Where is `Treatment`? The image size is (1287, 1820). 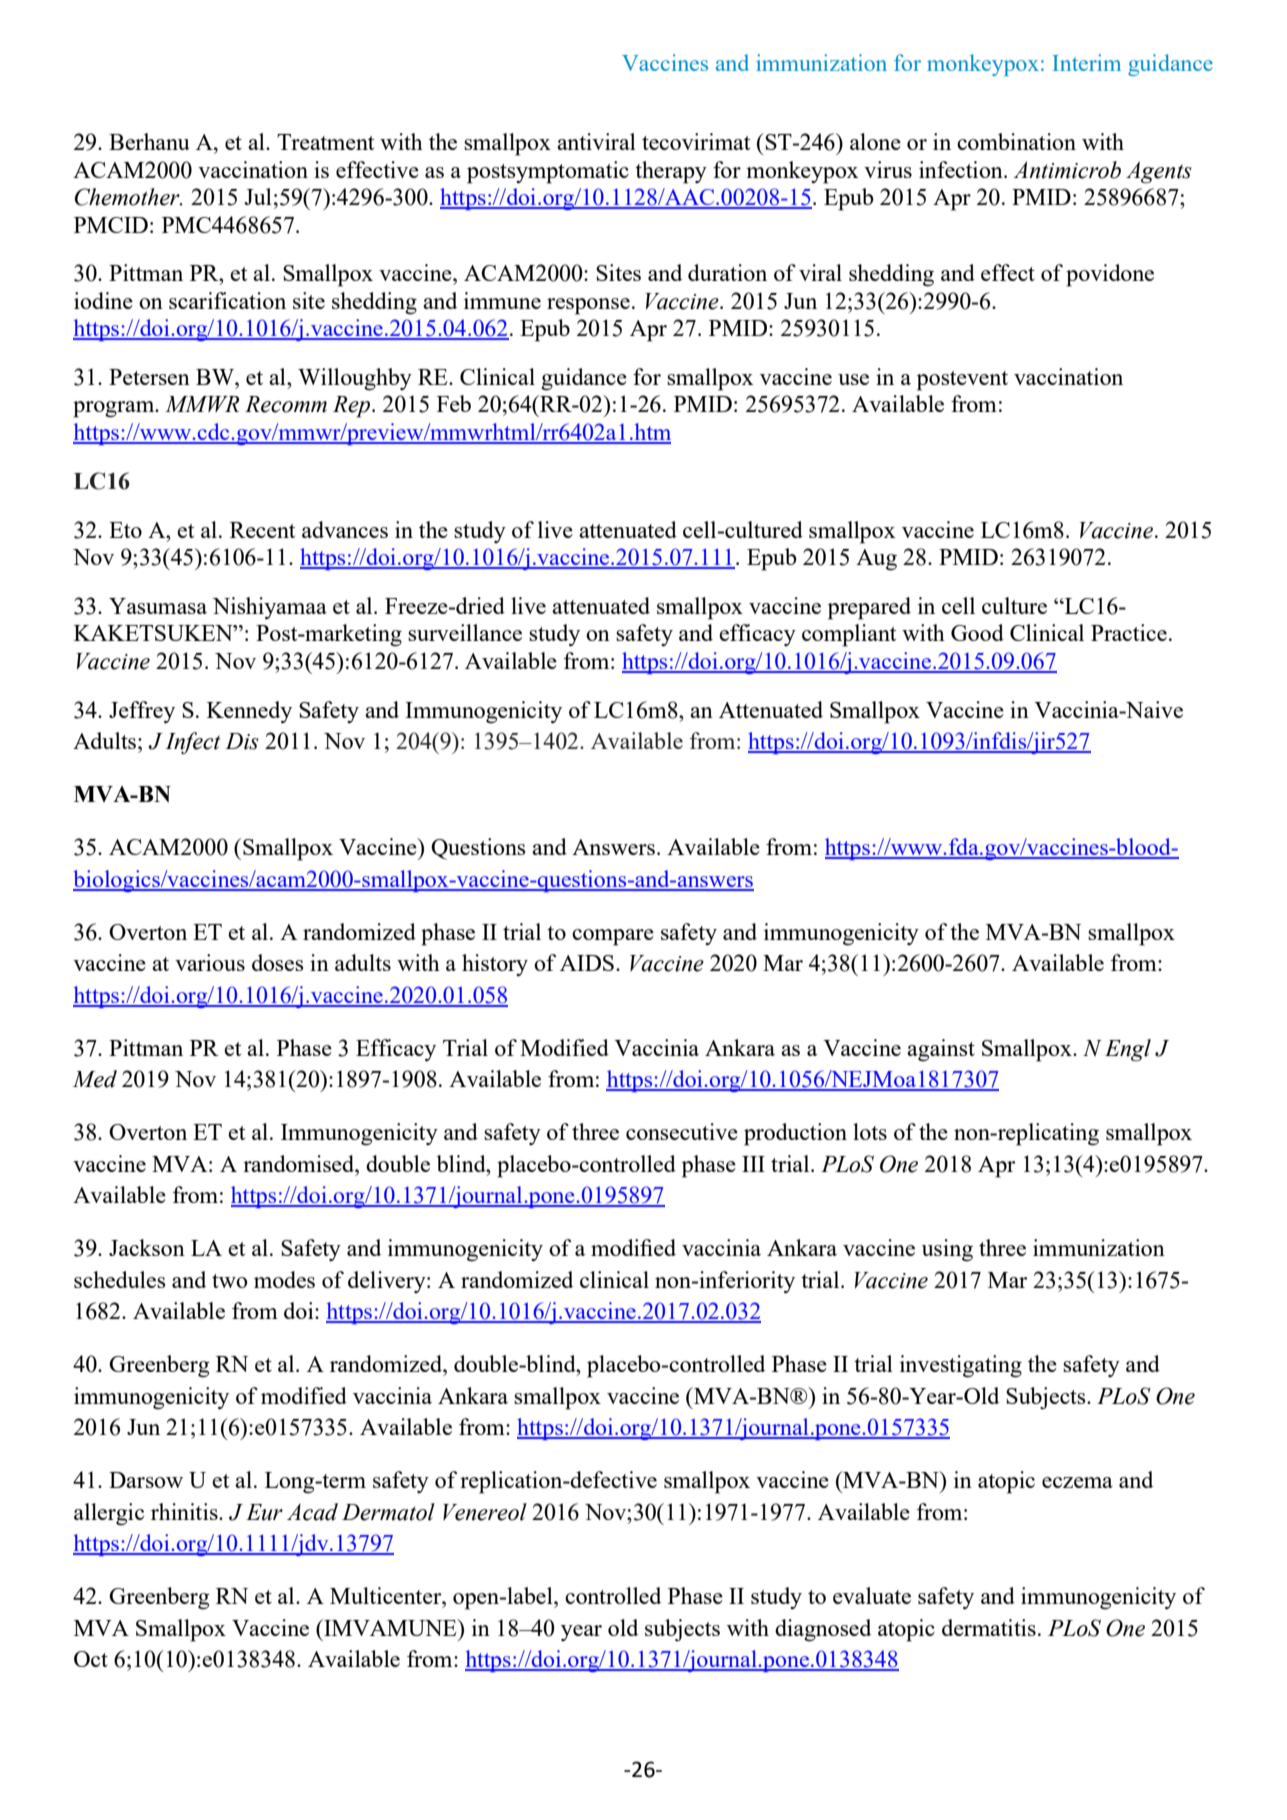
Treatment is located at coordinates (325, 142).
